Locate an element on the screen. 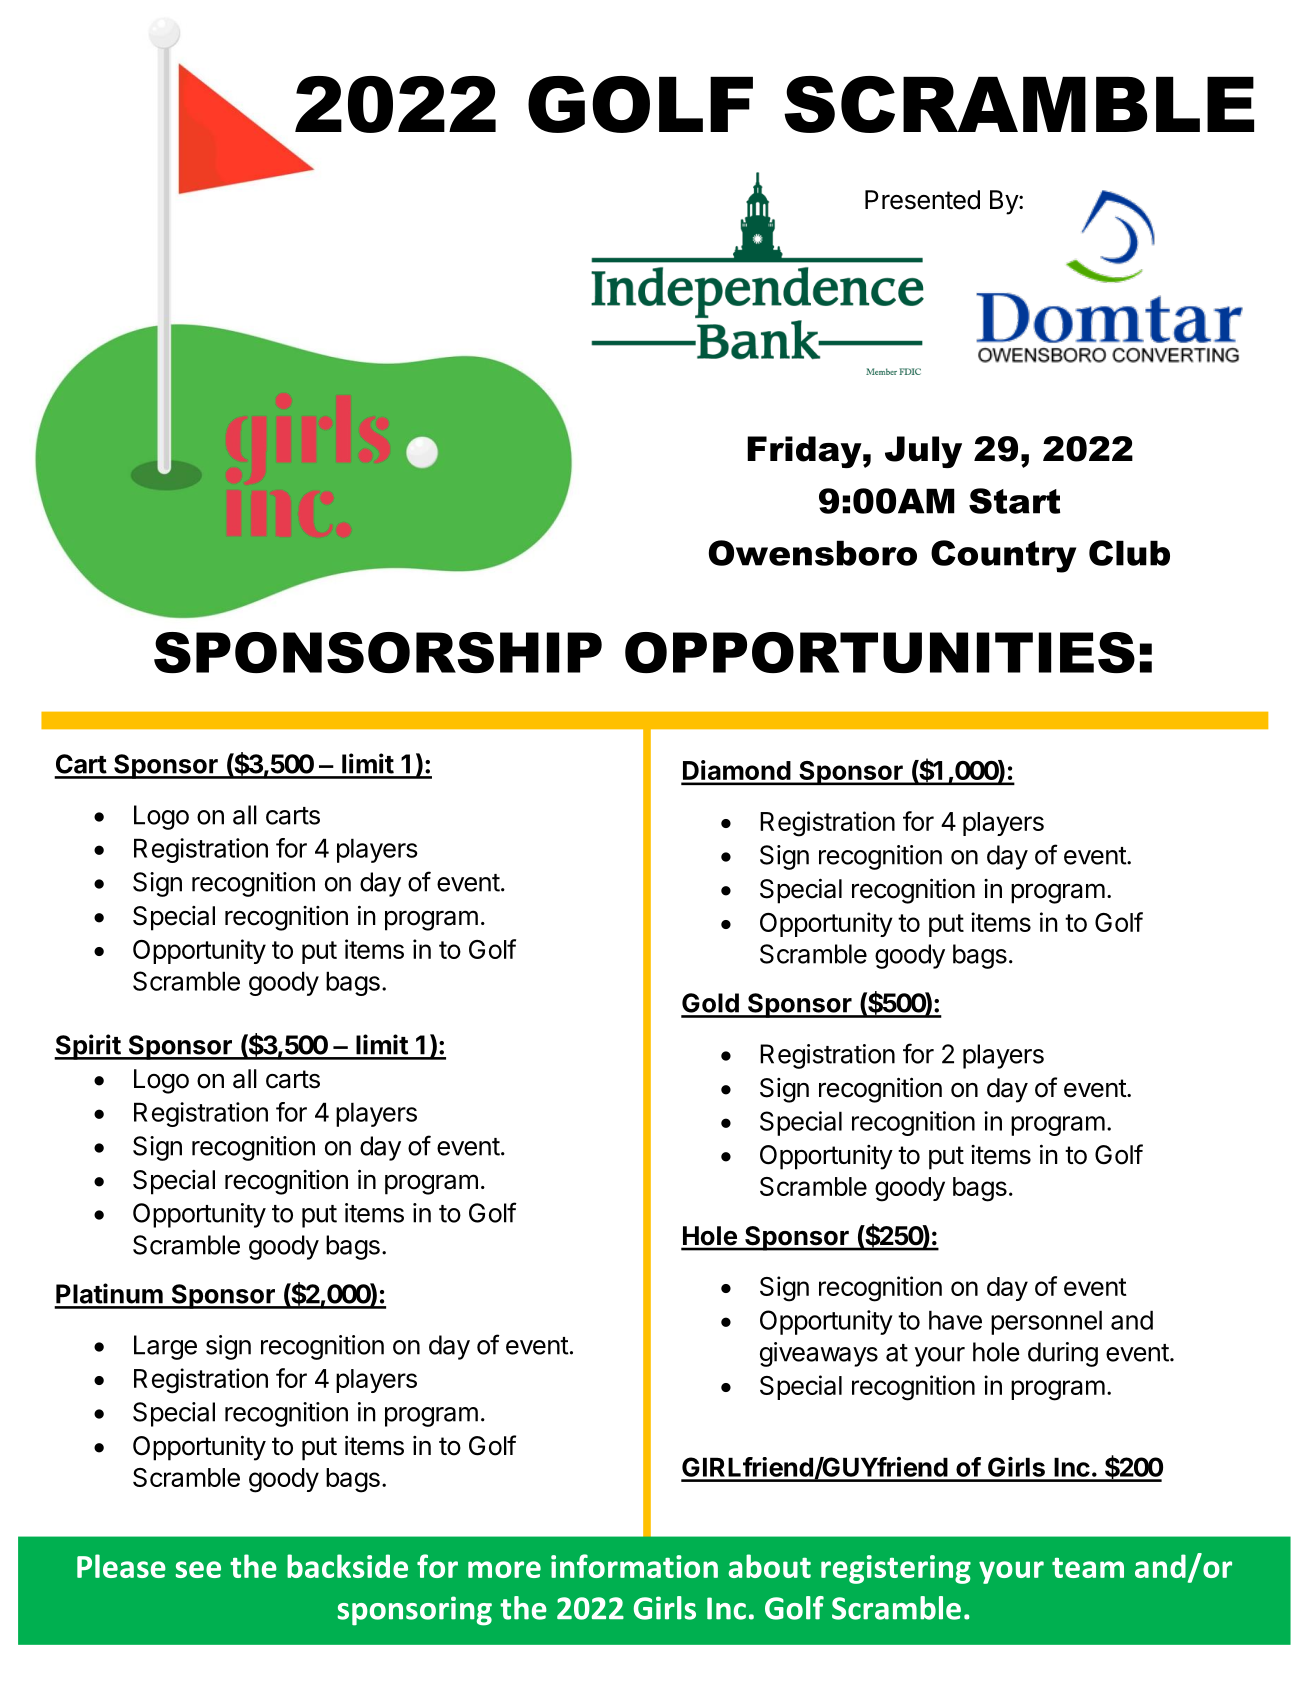 The image size is (1311, 1696). July is located at coordinates (923, 452).
